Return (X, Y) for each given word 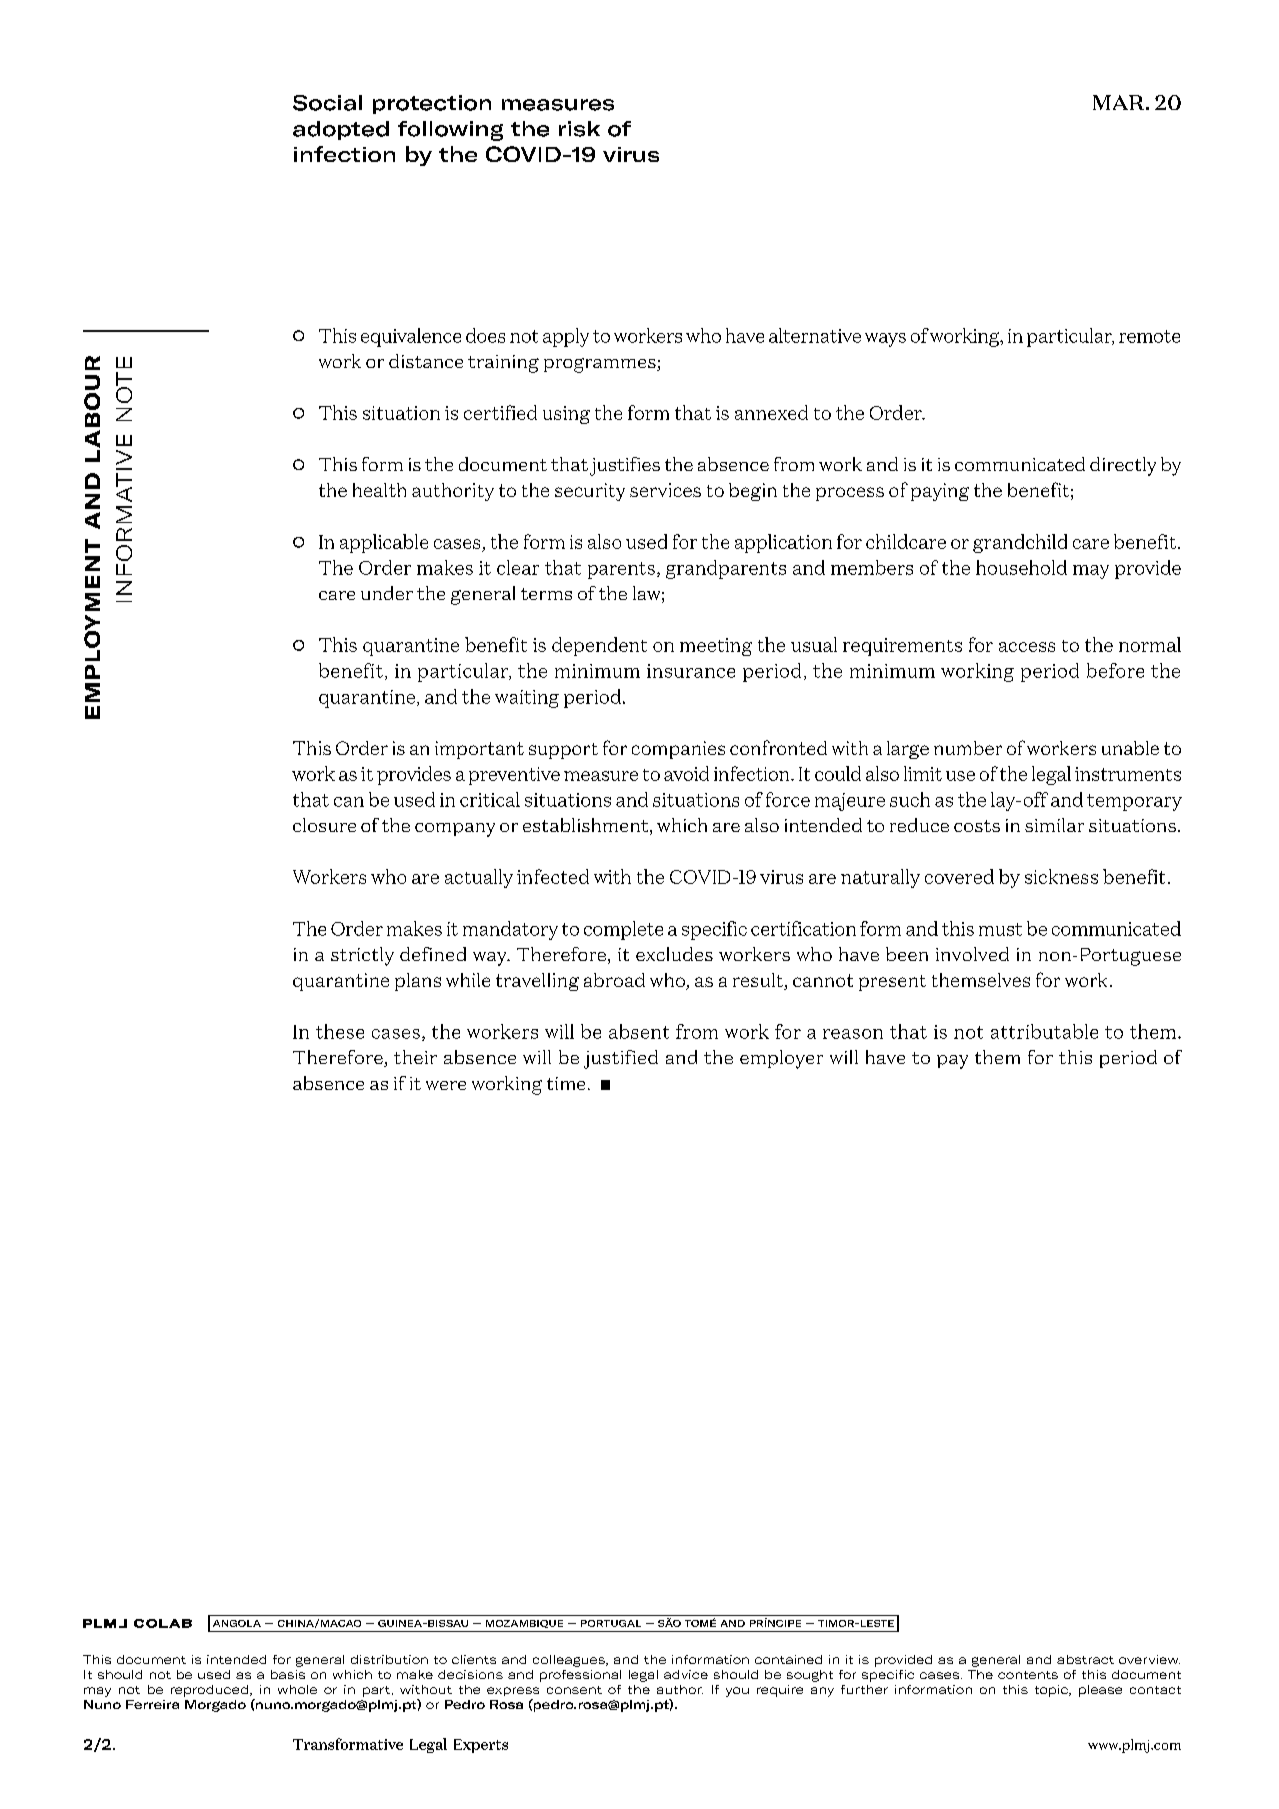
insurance (691, 671)
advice (686, 1674)
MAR (1120, 102)
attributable (1044, 1031)
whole (297, 1689)
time (566, 1083)
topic (1052, 1691)
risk (579, 129)
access (1027, 647)
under (387, 593)
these (340, 1031)
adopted (341, 130)
